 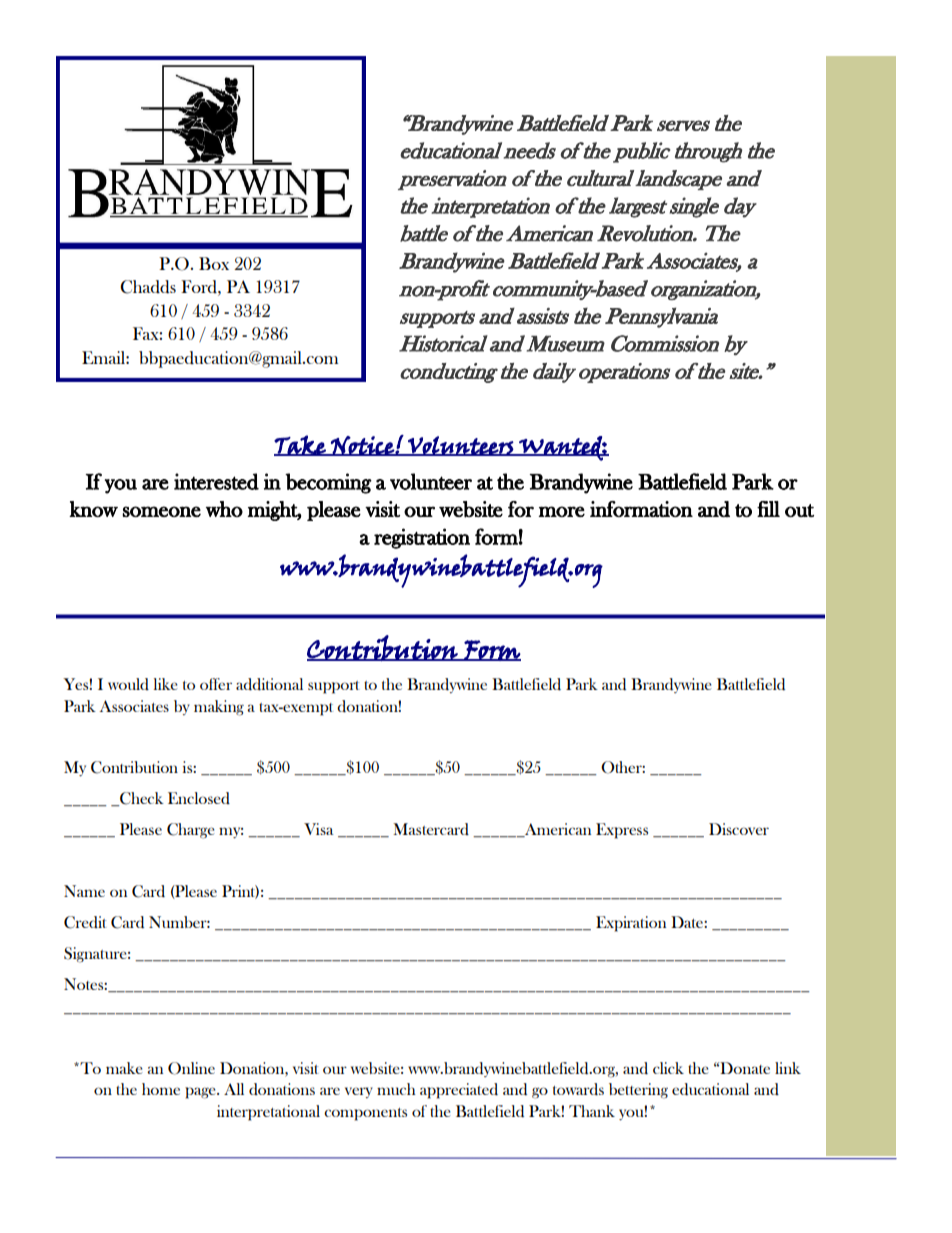 I want to click on click, so click(x=668, y=1068).
